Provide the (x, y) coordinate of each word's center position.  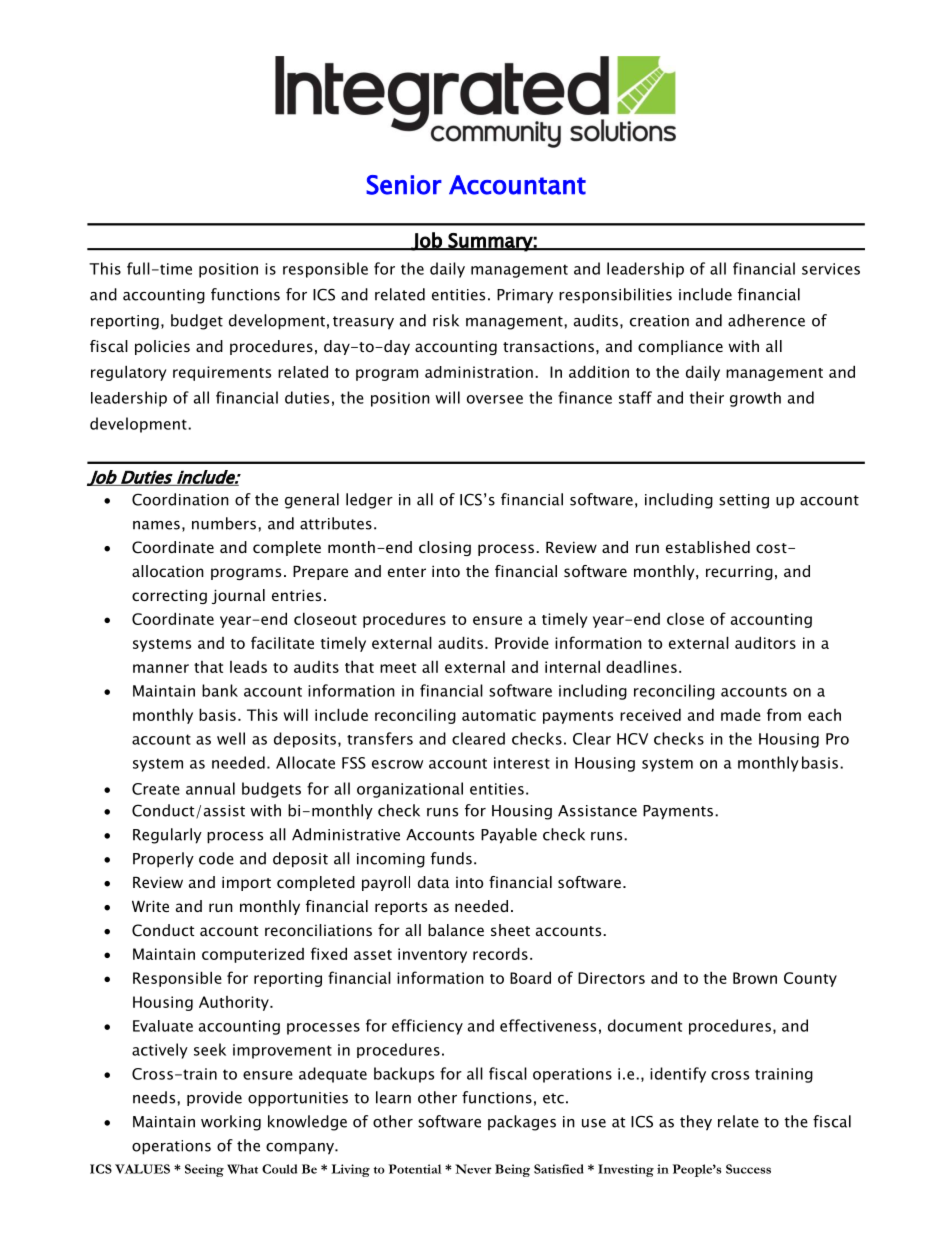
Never (473, 1169)
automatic (499, 715)
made (741, 714)
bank (220, 690)
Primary (525, 296)
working (231, 1123)
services (831, 269)
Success (748, 1169)
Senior (404, 185)
